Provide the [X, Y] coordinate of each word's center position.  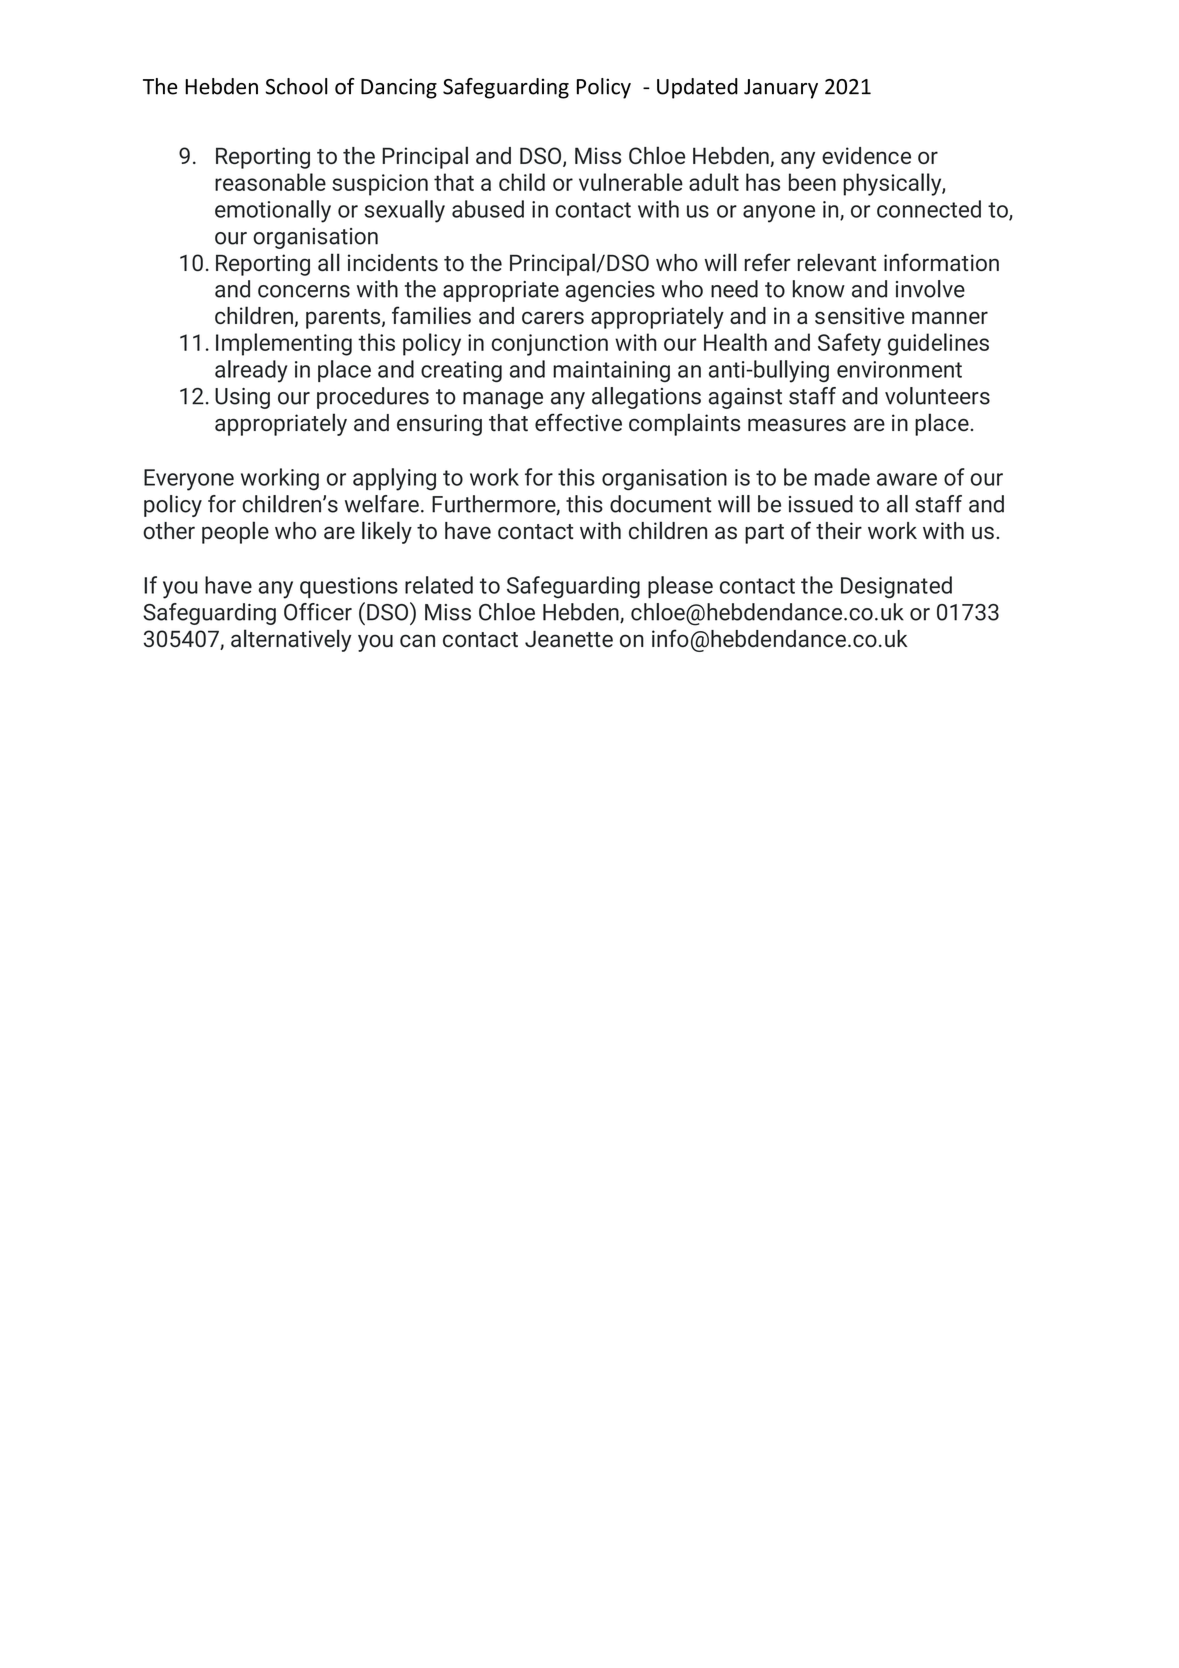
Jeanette [569, 638]
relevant [836, 262]
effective [578, 422]
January [781, 89]
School [297, 86]
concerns [304, 291]
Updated [697, 88]
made [842, 477]
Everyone [189, 480]
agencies [610, 291]
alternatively [291, 640]
